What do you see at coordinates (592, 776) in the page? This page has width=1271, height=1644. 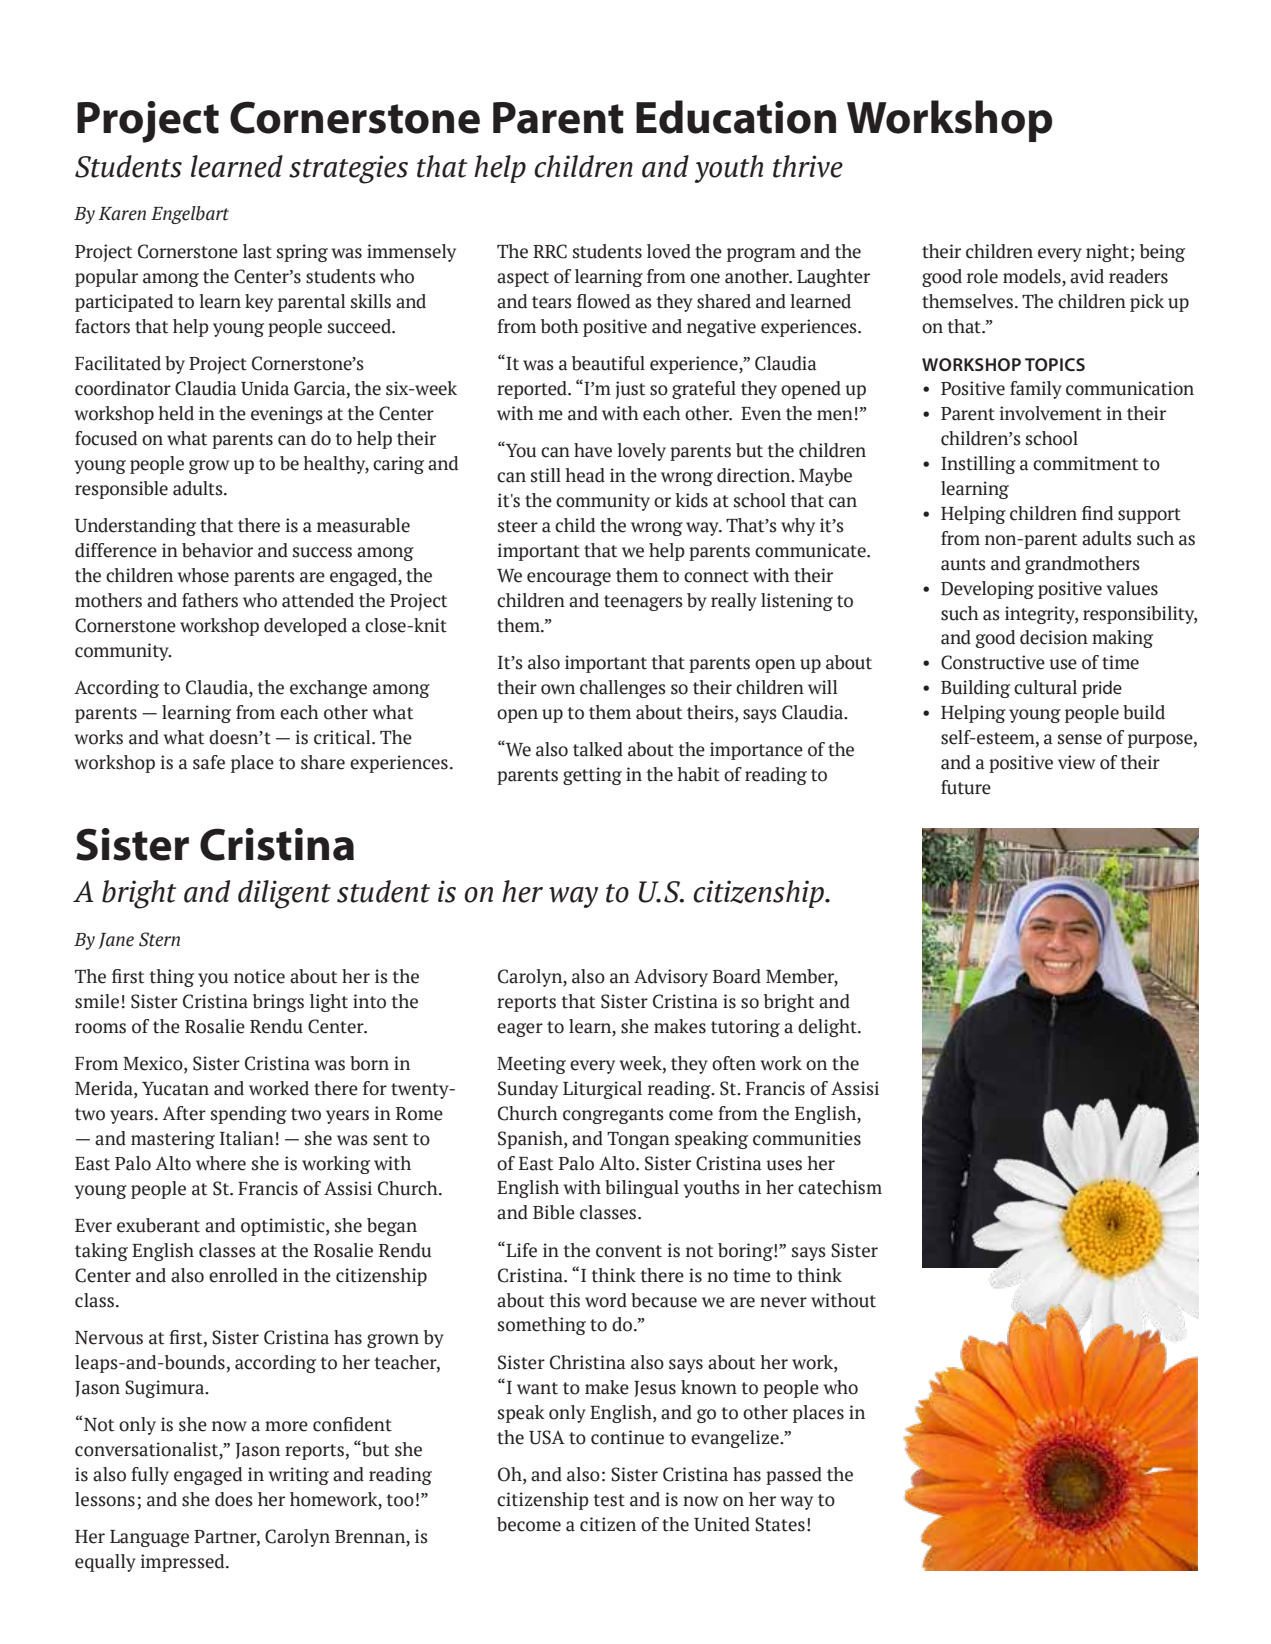 I see `getting` at bounding box center [592, 776].
